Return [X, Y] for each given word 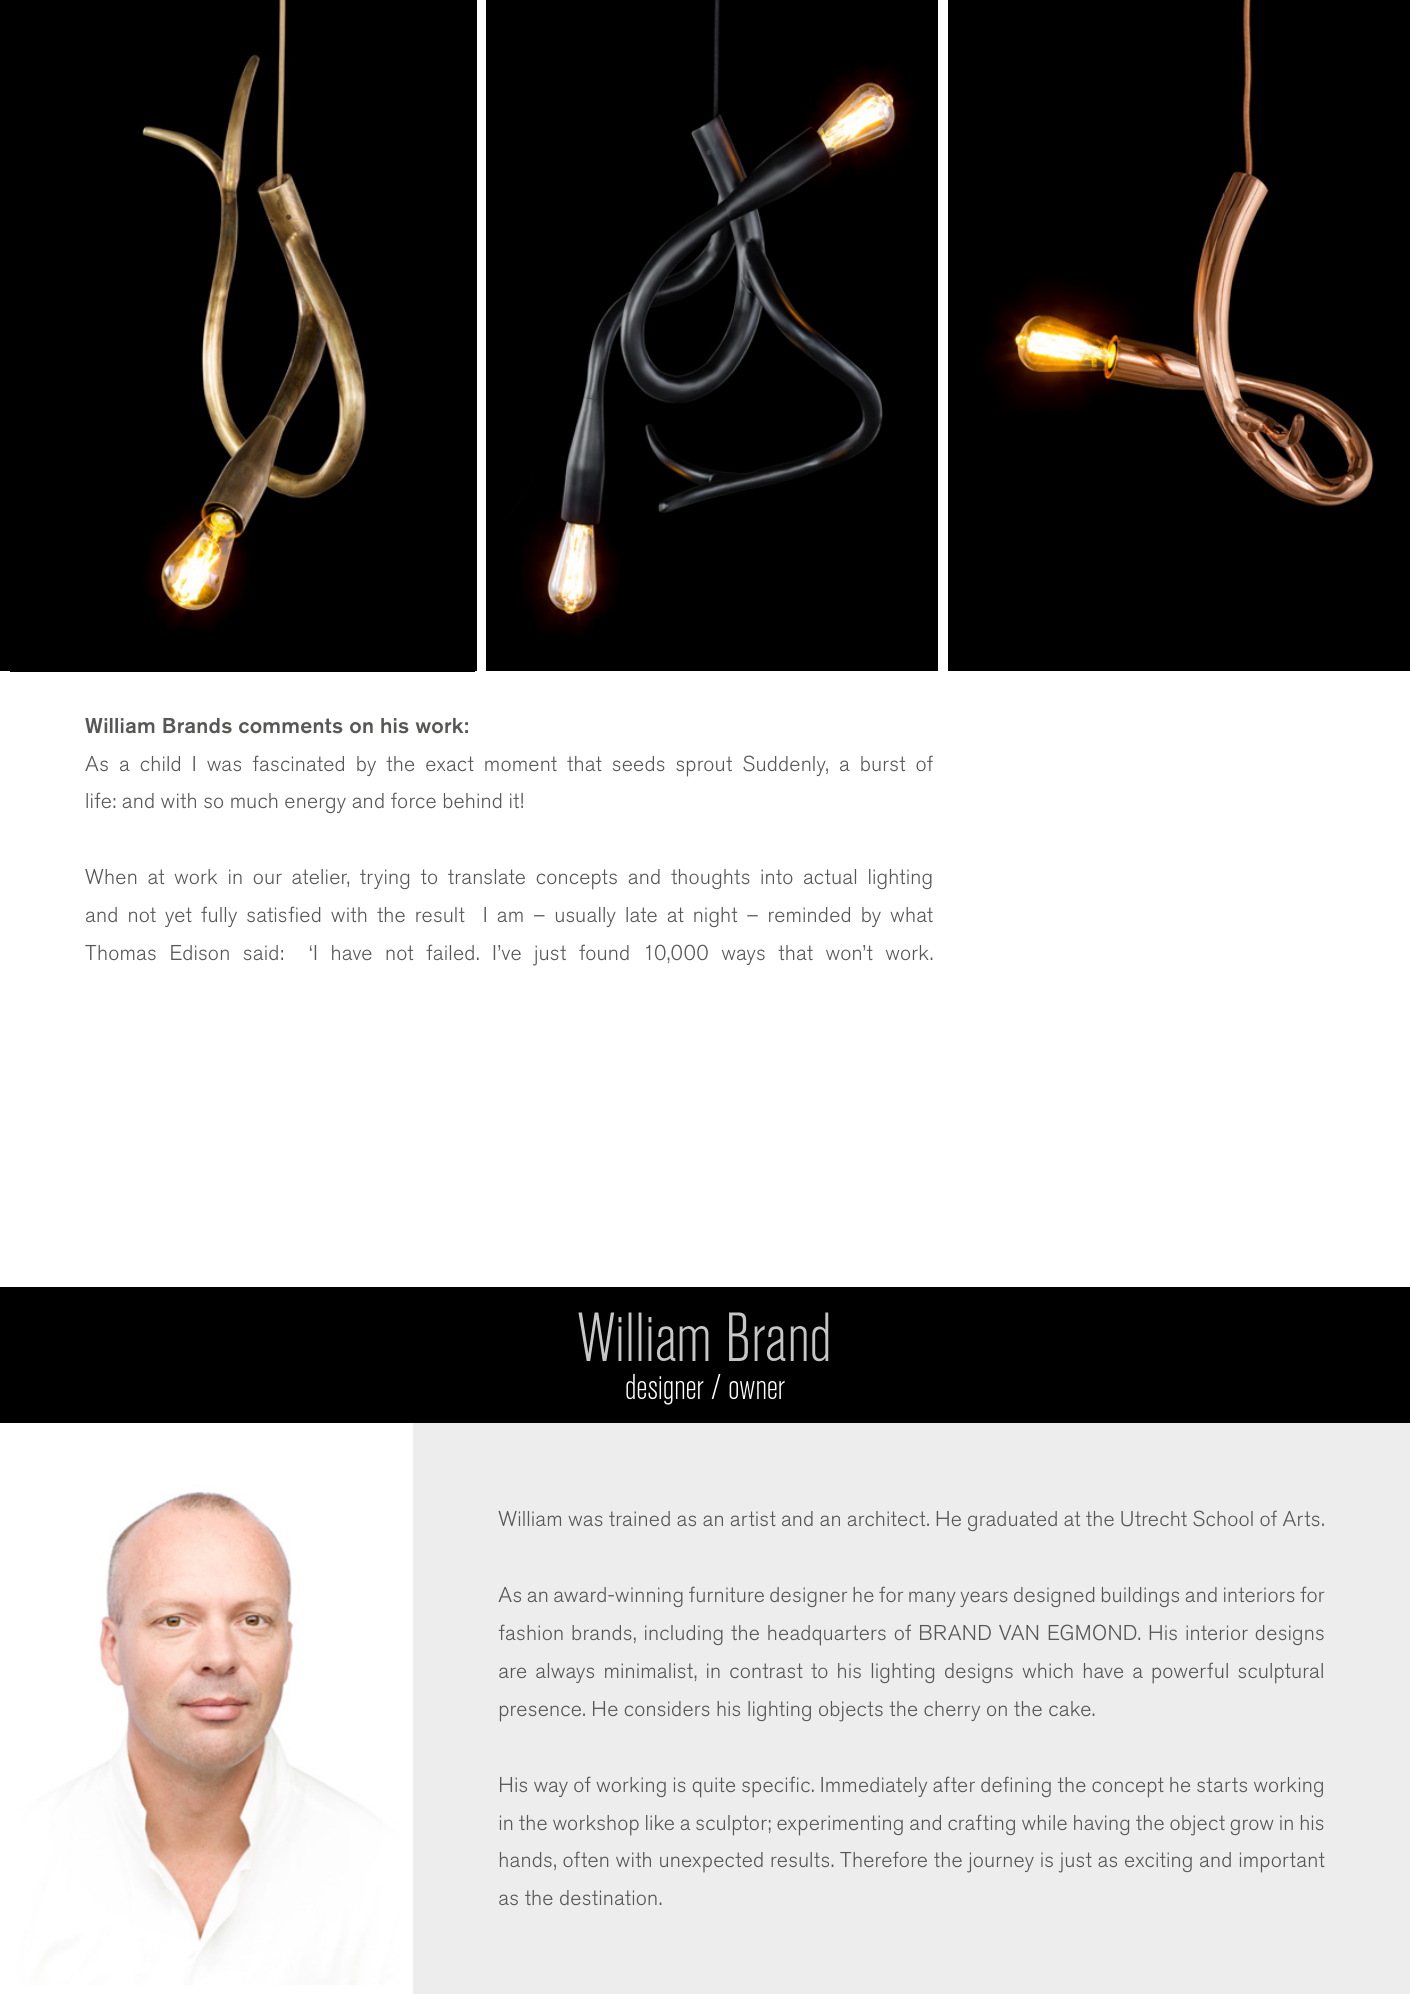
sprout [704, 766]
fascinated [298, 763]
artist [753, 1518]
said [261, 952]
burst [883, 763]
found [604, 952]
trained [639, 1518]
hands [526, 1859]
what [911, 914]
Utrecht [1154, 1519]
